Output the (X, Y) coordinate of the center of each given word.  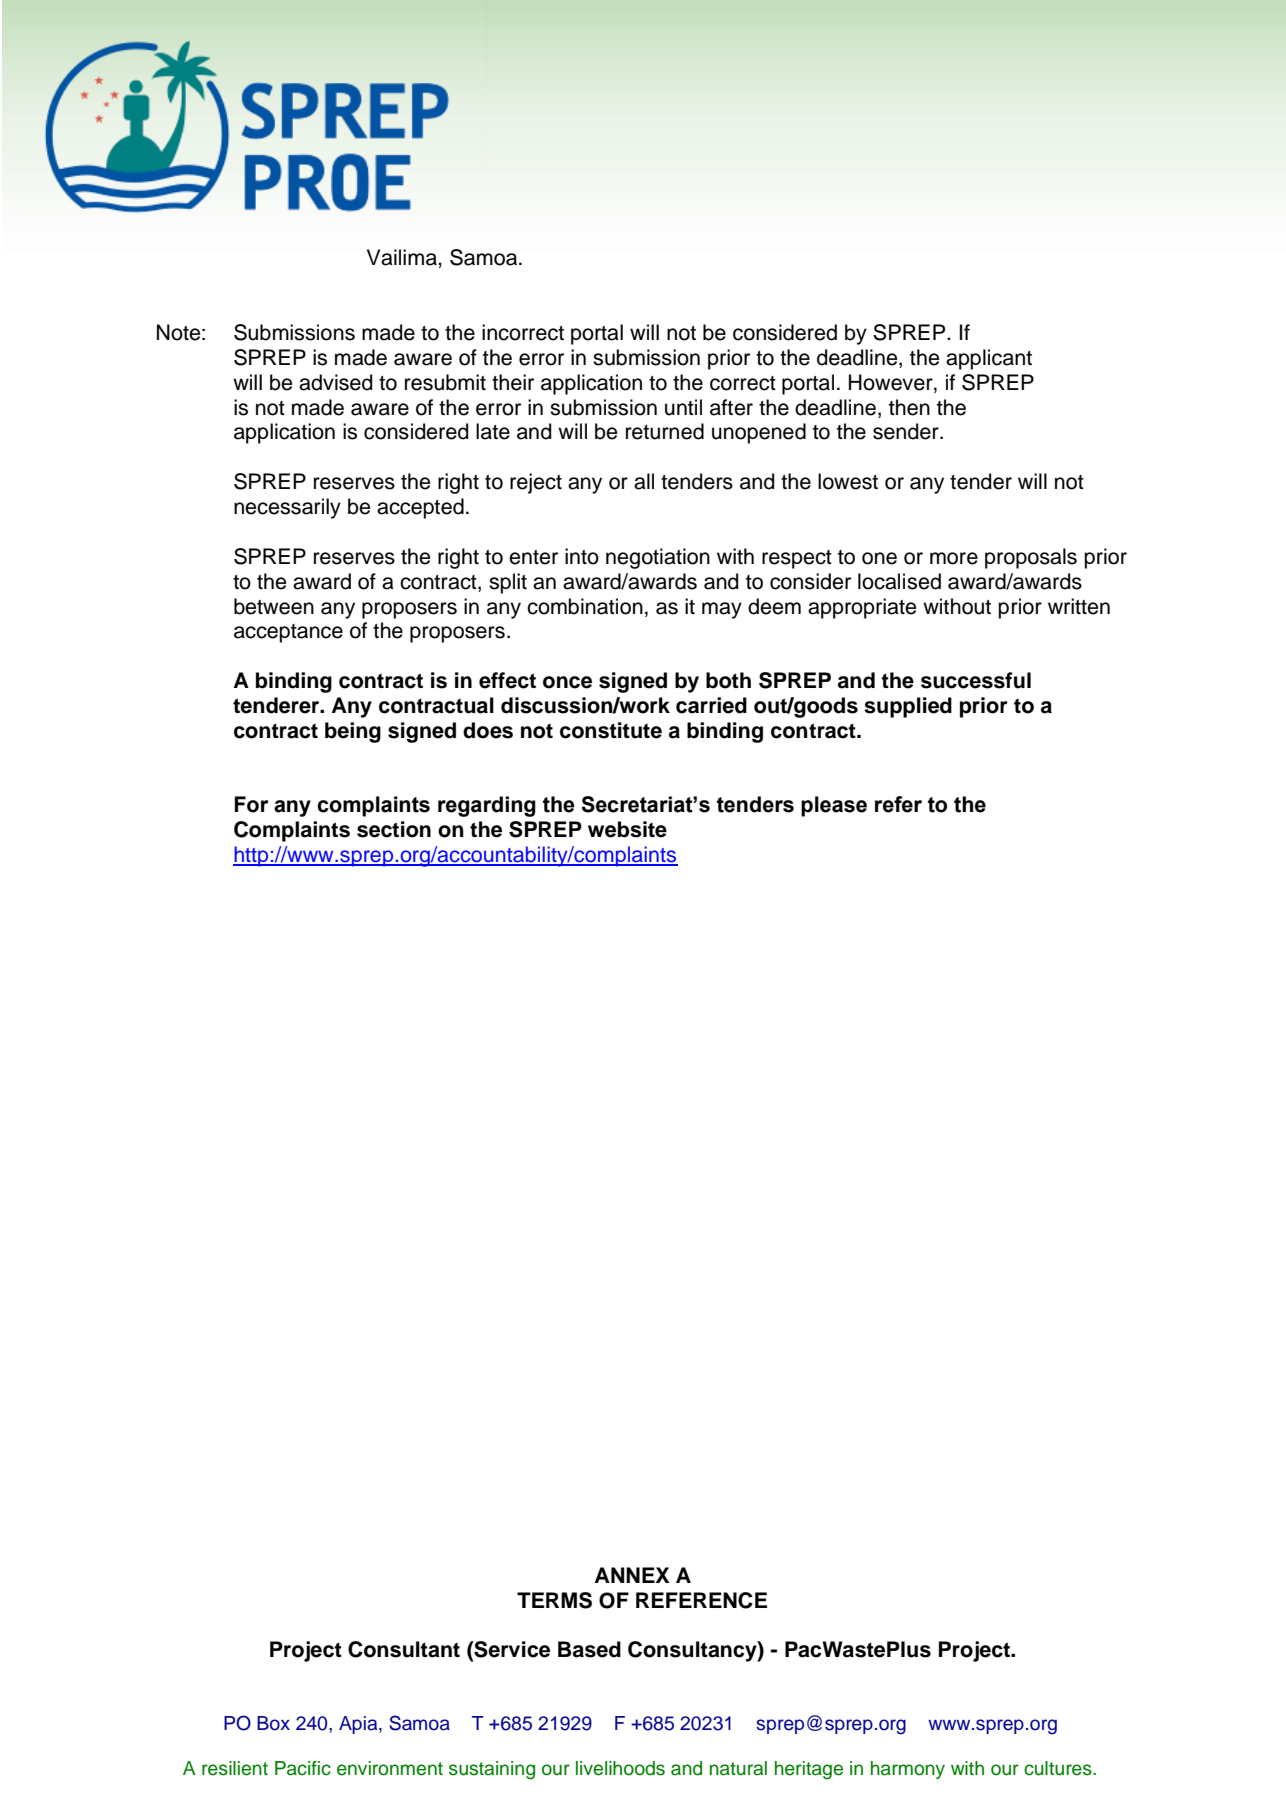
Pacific (303, 1768)
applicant (989, 359)
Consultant (404, 1649)
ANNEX (632, 1575)
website (627, 829)
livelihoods (620, 1768)
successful (976, 680)
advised (335, 382)
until (683, 407)
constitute (611, 730)
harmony (908, 1770)
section (394, 829)
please (834, 806)
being (353, 732)
